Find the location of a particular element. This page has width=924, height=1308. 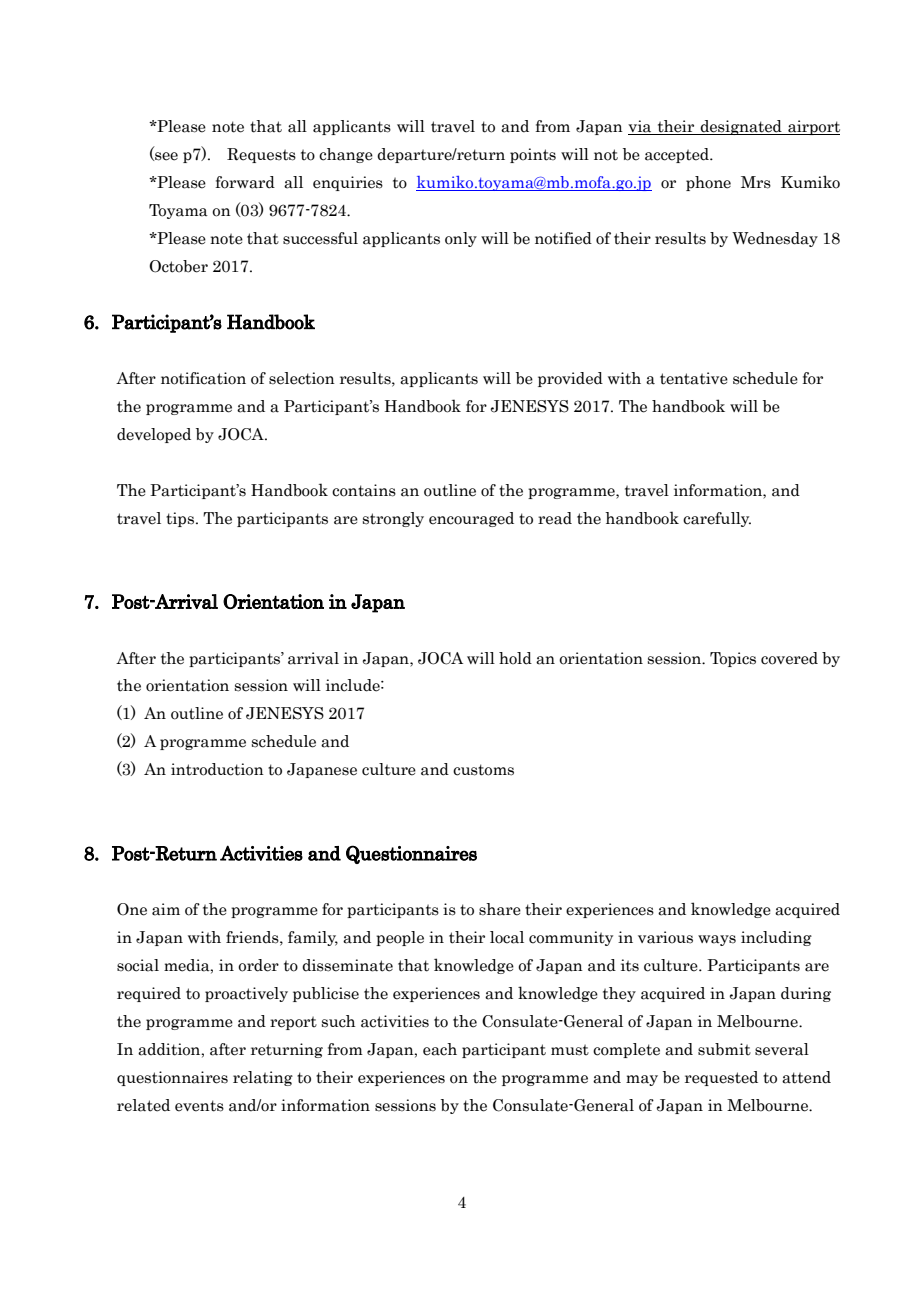

relating is located at coordinates (263, 1078).
